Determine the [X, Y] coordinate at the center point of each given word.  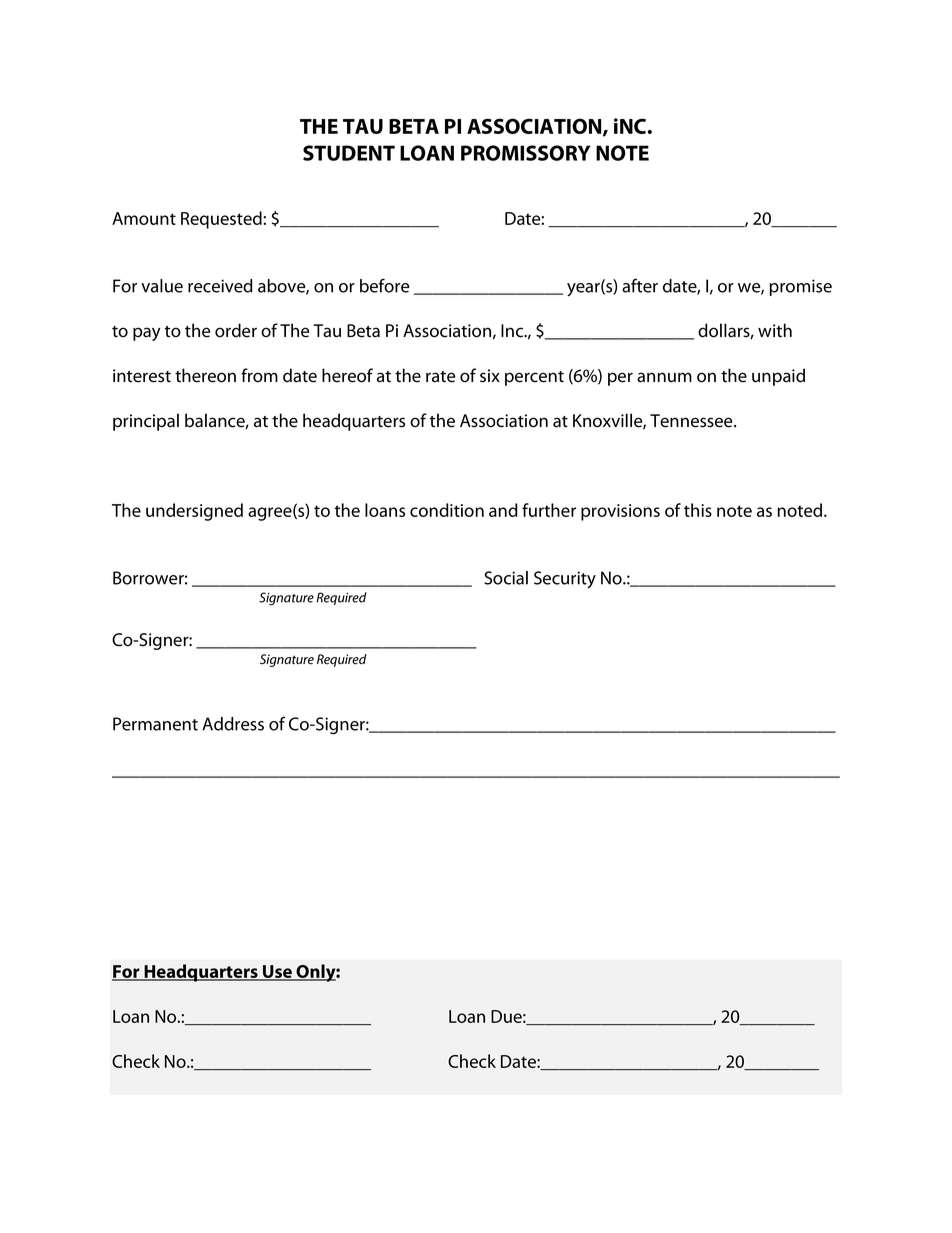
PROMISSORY [525, 153]
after [640, 285]
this [698, 510]
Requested [222, 220]
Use [277, 973]
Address [233, 724]
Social [506, 578]
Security [565, 580]
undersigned [194, 512]
